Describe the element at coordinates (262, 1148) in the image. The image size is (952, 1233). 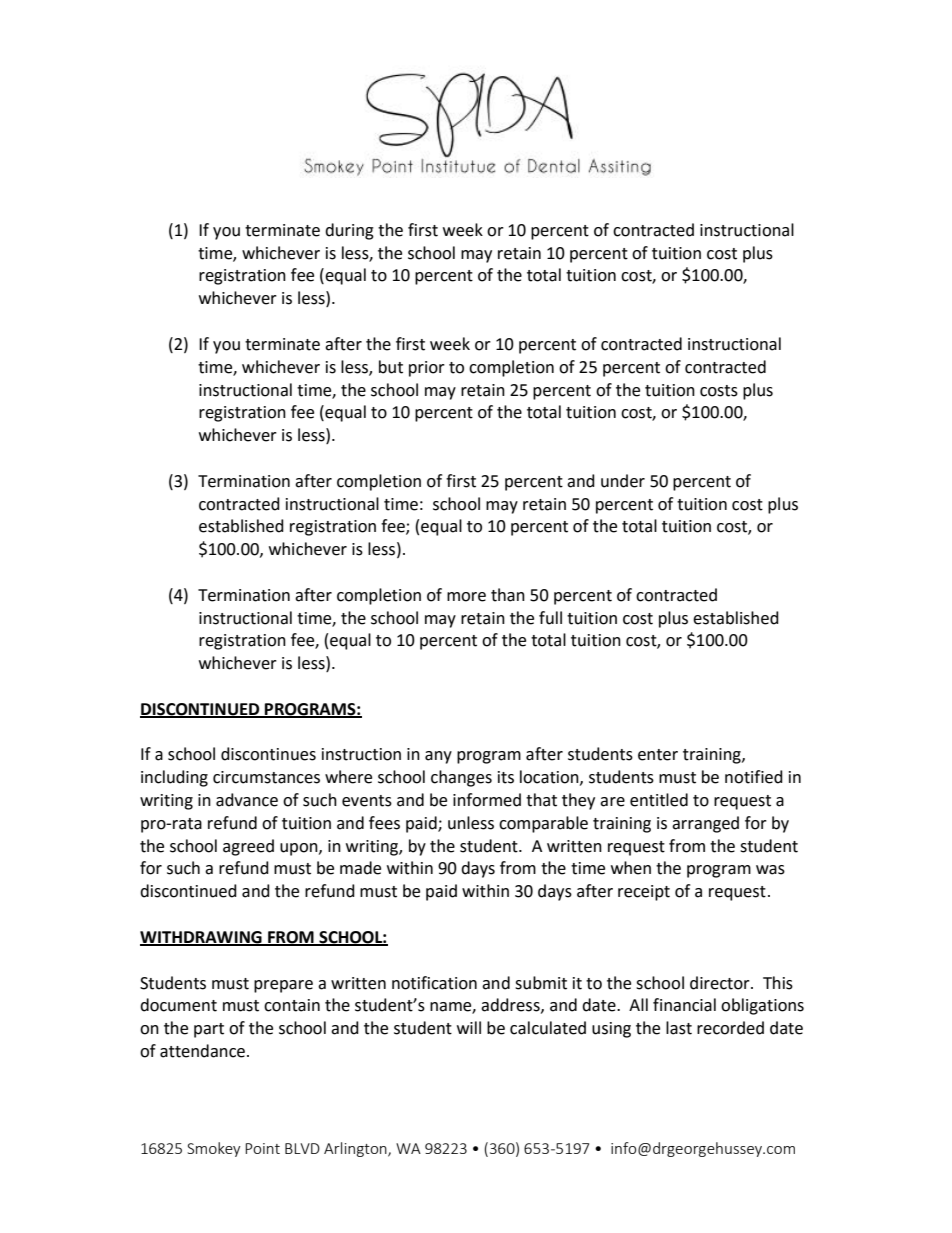
I see `Point` at that location.
